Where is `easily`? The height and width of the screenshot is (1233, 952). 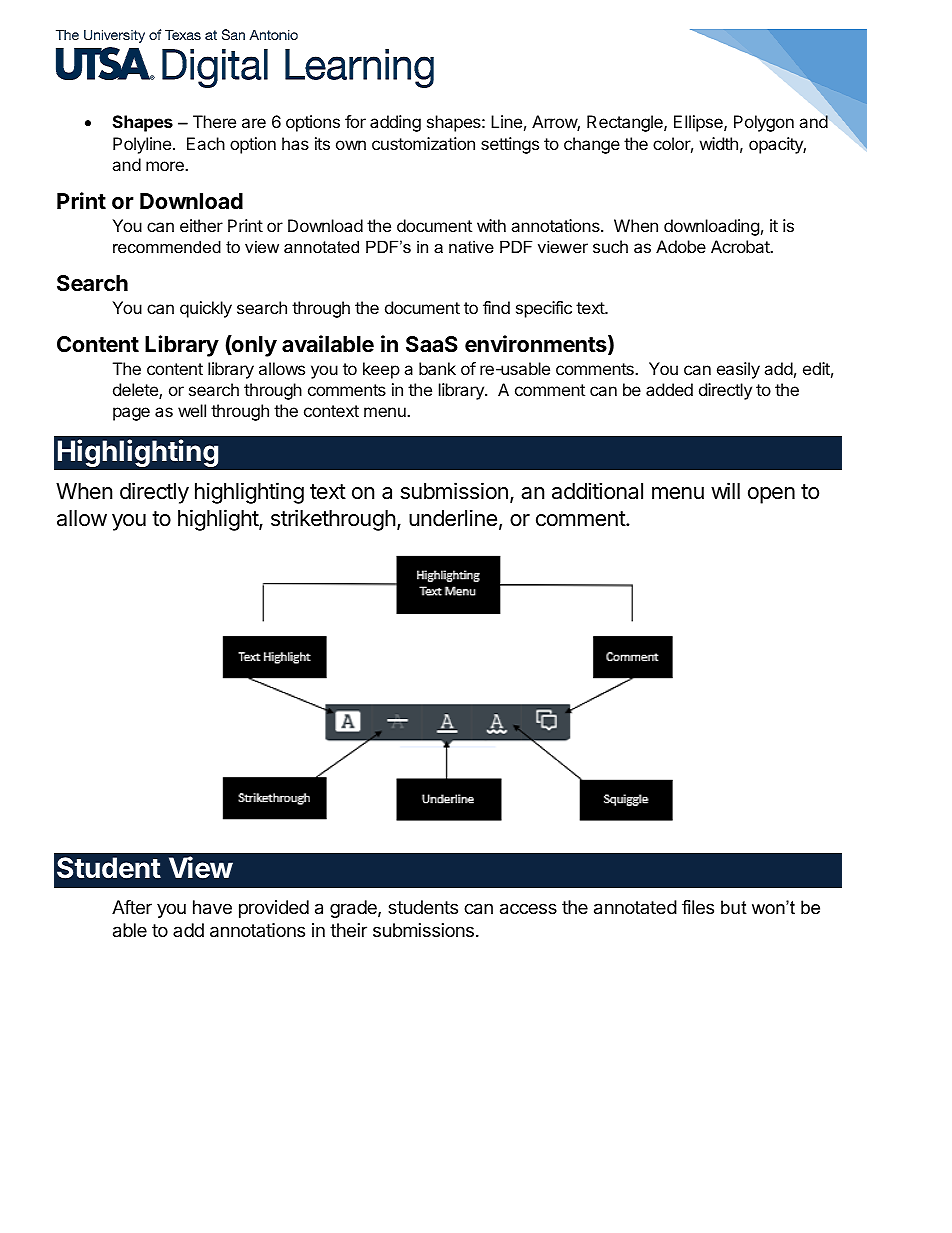 easily is located at coordinates (738, 370).
